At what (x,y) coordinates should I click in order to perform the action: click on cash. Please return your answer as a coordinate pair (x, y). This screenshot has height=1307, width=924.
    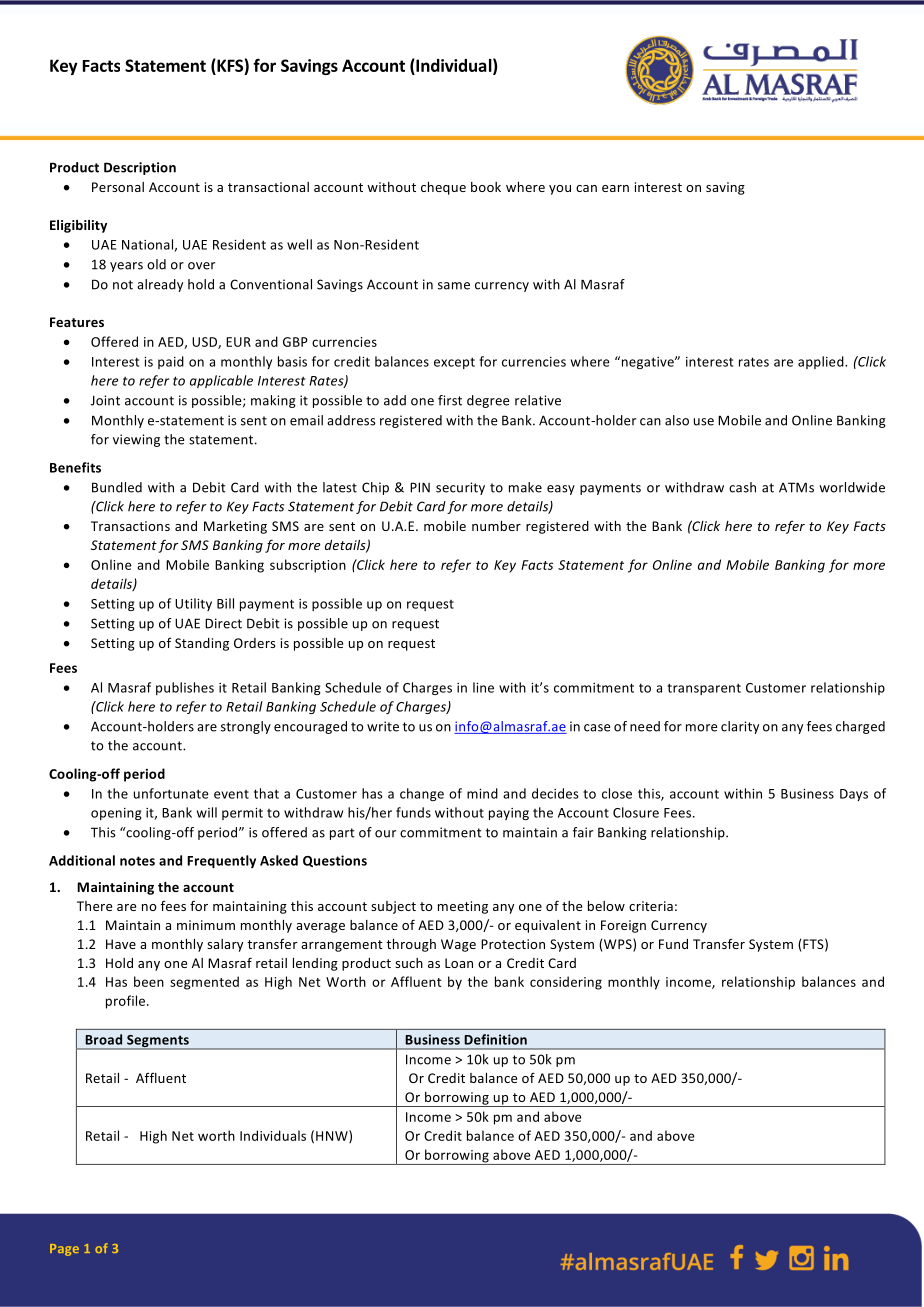
    Looking at the image, I should click on (742, 487).
